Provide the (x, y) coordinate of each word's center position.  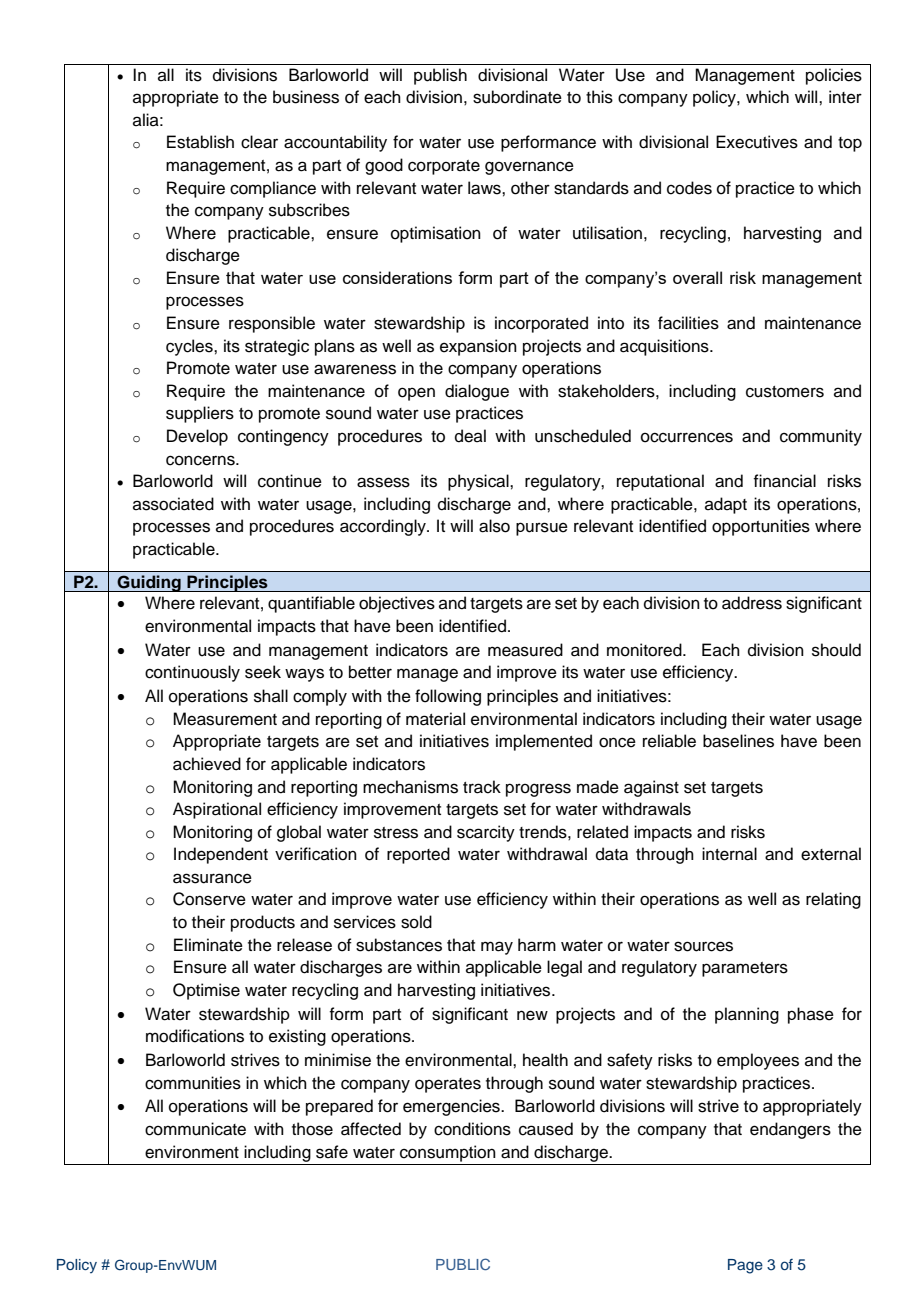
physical (479, 482)
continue (290, 481)
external (831, 854)
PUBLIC (463, 1264)
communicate (195, 1129)
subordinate (517, 97)
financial (784, 481)
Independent (221, 855)
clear (259, 142)
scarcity (486, 833)
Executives (757, 142)
